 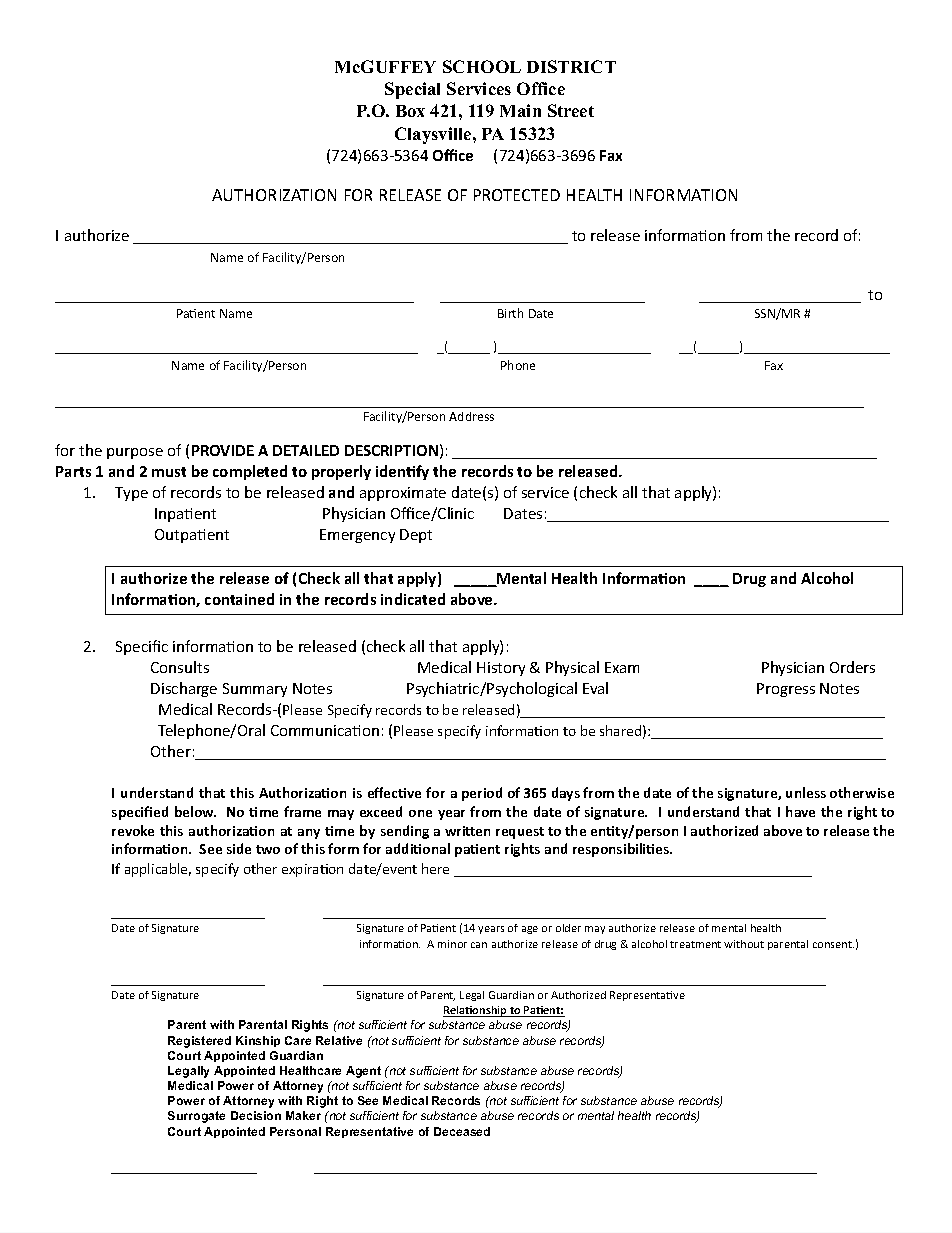 What do you see at coordinates (410, 111) in the page?
I see `Box` at bounding box center [410, 111].
